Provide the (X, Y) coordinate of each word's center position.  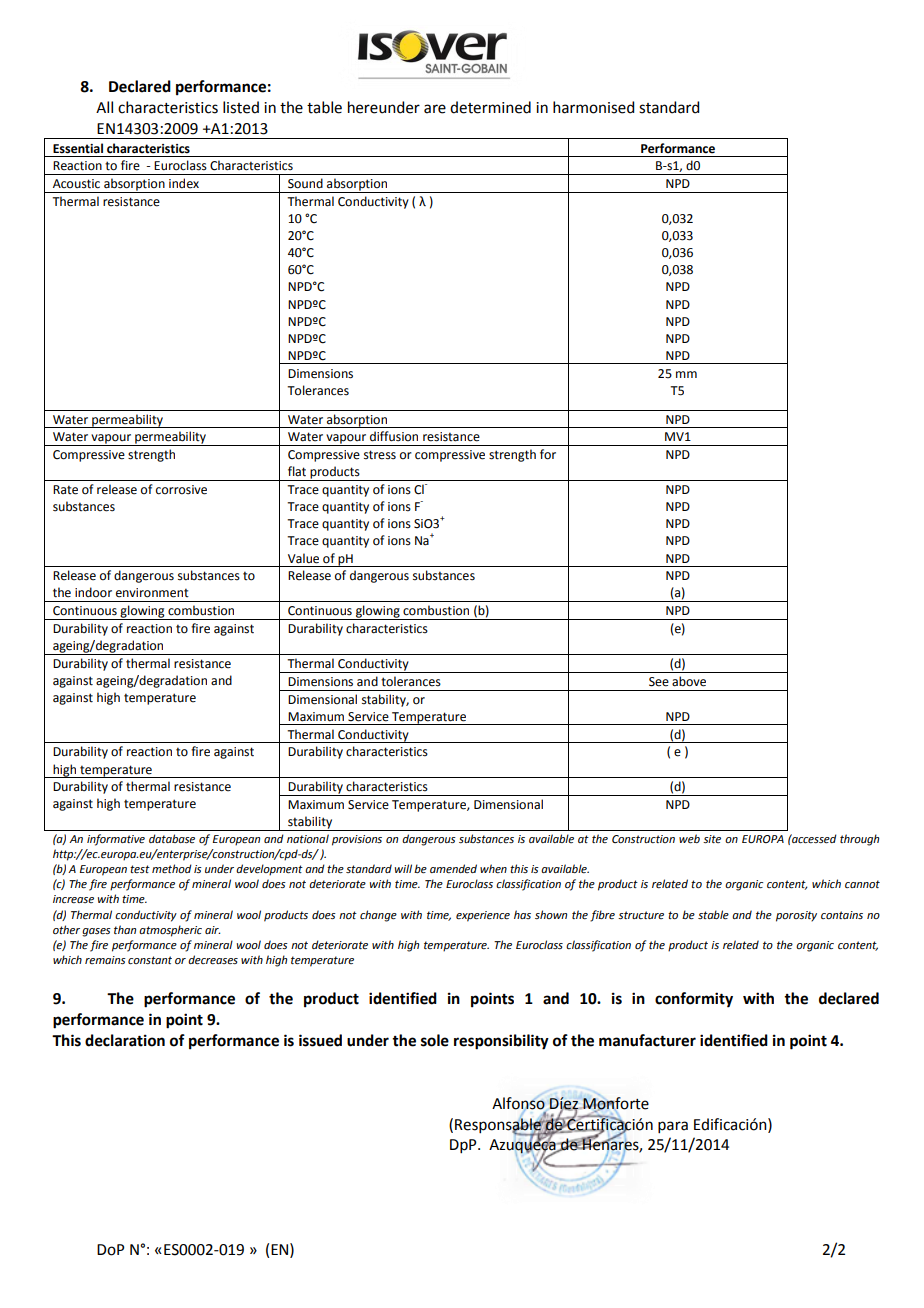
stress (380, 455)
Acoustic (76, 184)
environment (152, 593)
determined (490, 107)
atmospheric (170, 931)
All (104, 107)
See (659, 682)
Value (303, 558)
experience (483, 916)
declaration (125, 1040)
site (712, 839)
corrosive (181, 490)
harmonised (593, 107)
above (689, 681)
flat (297, 471)
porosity (796, 916)
